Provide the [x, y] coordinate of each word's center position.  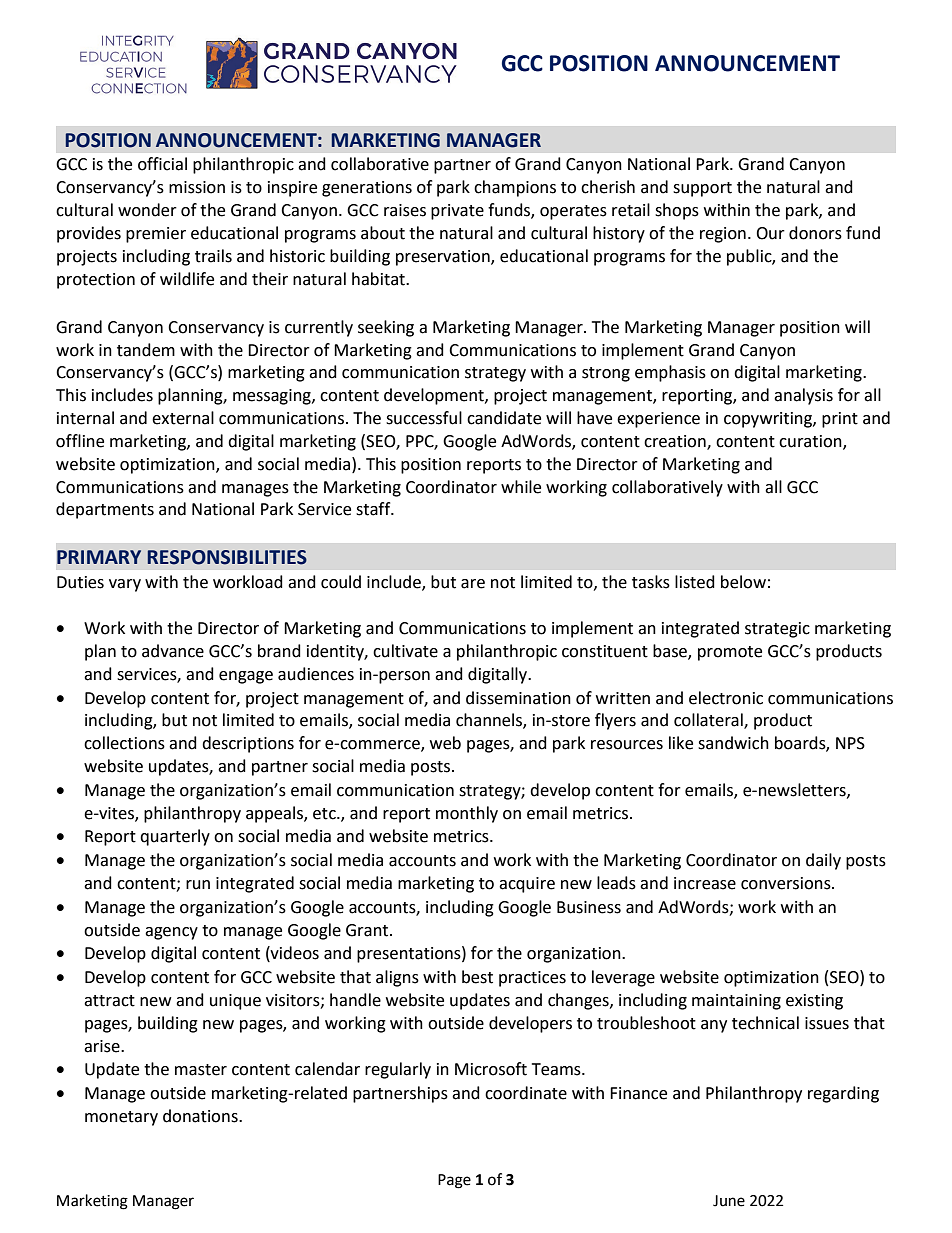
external [183, 418]
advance [173, 651]
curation [811, 442]
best [477, 977]
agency [171, 933]
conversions [787, 883]
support [702, 189]
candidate [504, 418]
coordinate [526, 1093]
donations [201, 1116]
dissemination [518, 698]
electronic [726, 698]
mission [197, 187]
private [457, 212]
